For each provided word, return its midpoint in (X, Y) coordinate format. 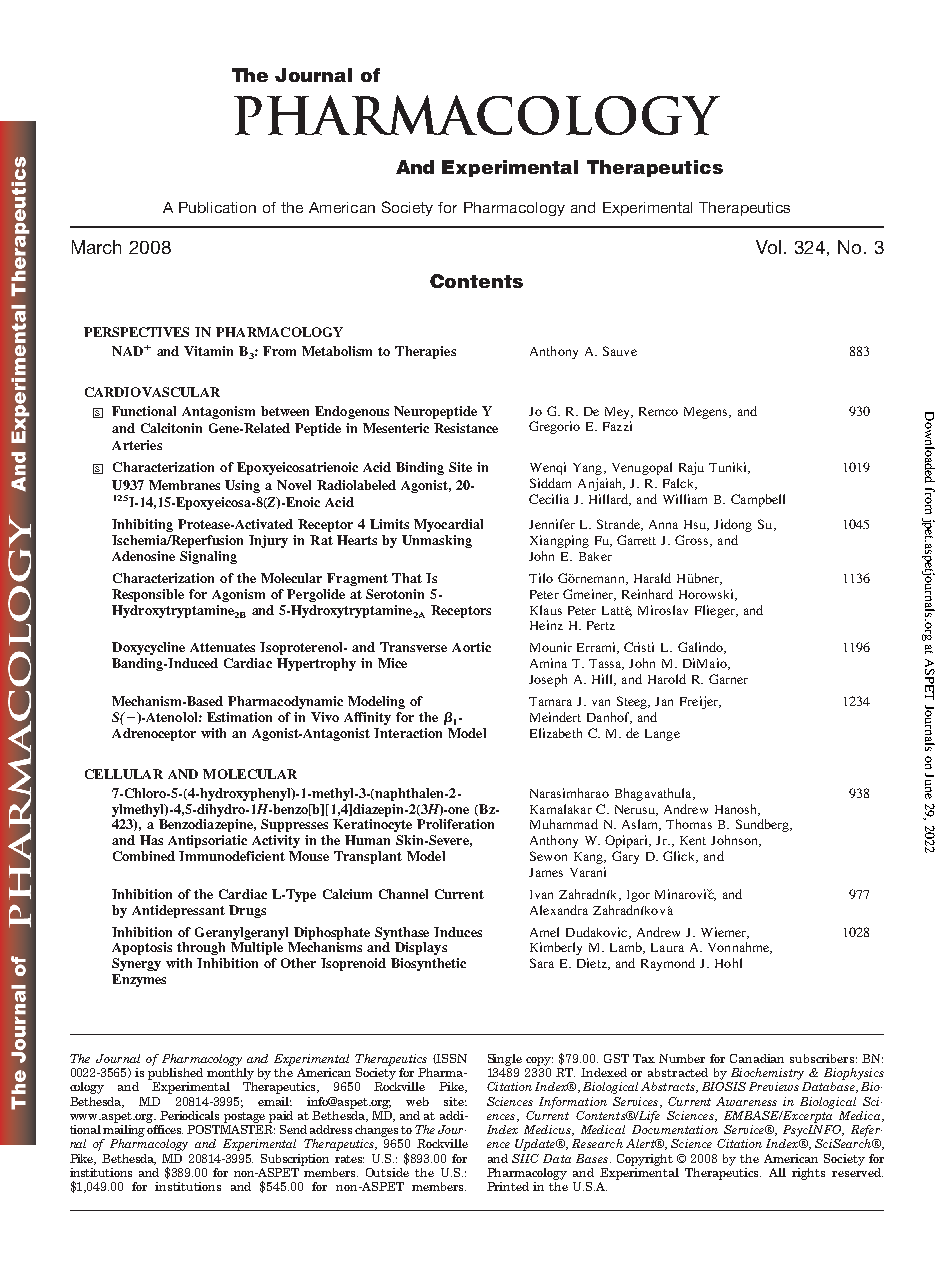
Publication (217, 207)
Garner (728, 679)
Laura (667, 947)
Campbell (758, 500)
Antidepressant (178, 911)
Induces (458, 932)
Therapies (425, 352)
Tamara (550, 701)
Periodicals (189, 1115)
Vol (768, 247)
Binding (420, 468)
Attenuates (222, 647)
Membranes (184, 485)
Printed (508, 1186)
